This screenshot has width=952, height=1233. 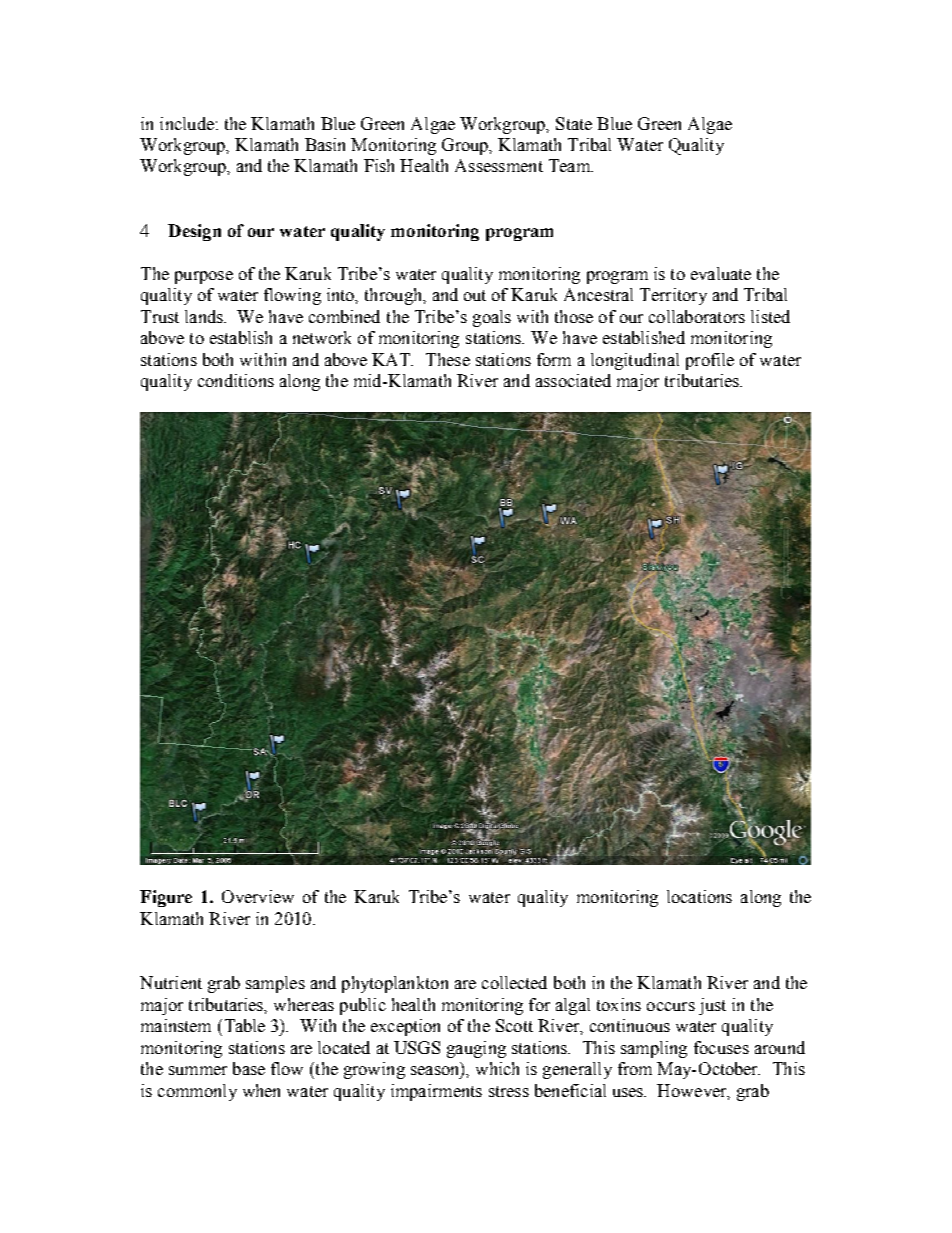 What do you see at coordinates (187, 123) in the screenshot?
I see `include` at bounding box center [187, 123].
